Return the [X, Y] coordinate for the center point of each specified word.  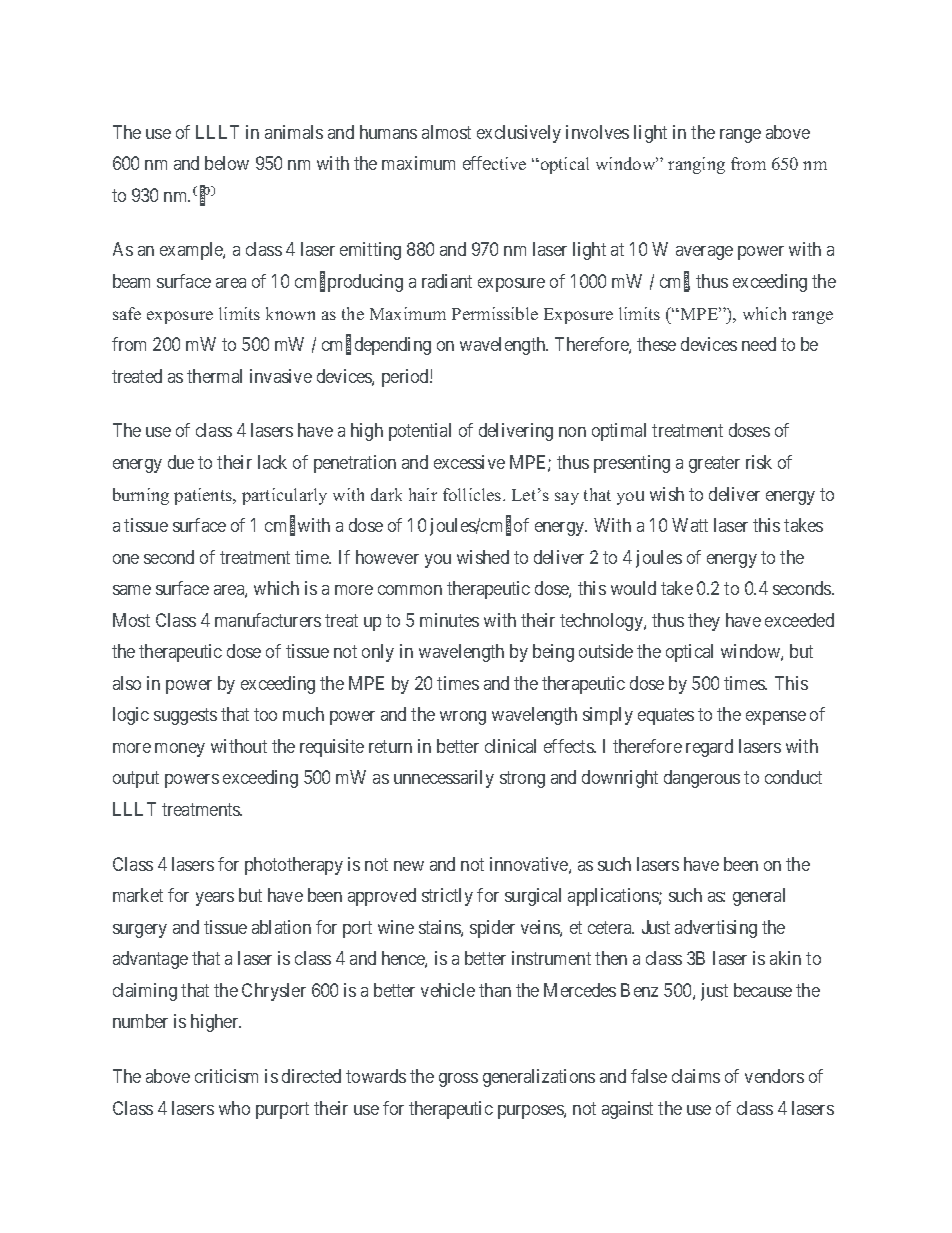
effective [494, 163]
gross [458, 1080]
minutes [449, 620]
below [227, 163]
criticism [226, 1076]
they [704, 622]
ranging [696, 165]
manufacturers [268, 620]
